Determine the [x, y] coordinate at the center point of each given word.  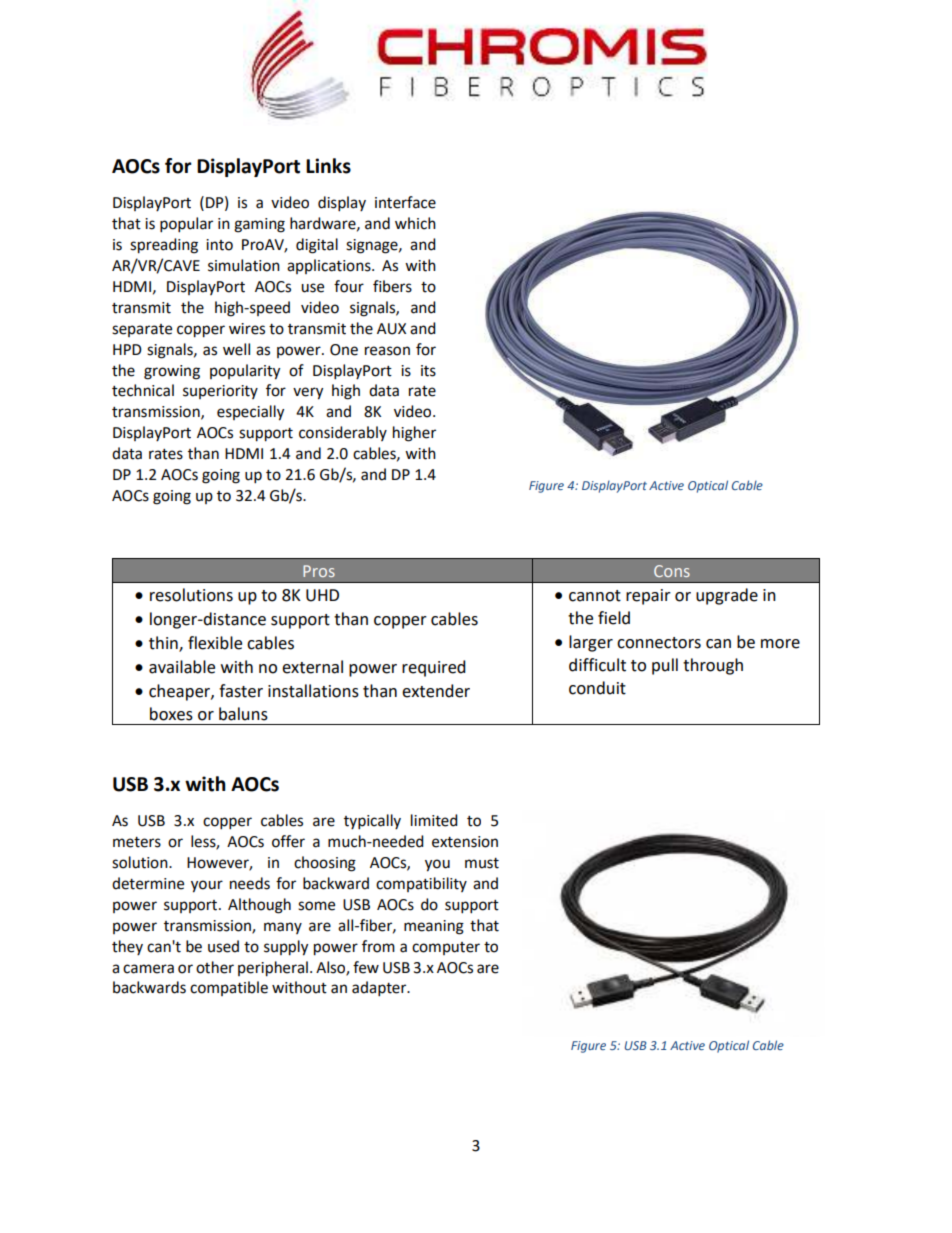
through [713, 666]
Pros [319, 571]
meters [137, 842]
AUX [391, 329]
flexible [215, 643]
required [434, 668]
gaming [259, 225]
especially [250, 413]
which [415, 223]
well [236, 349]
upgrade [727, 596]
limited [434, 820]
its [428, 371]
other [215, 967]
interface [405, 202]
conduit [597, 688]
